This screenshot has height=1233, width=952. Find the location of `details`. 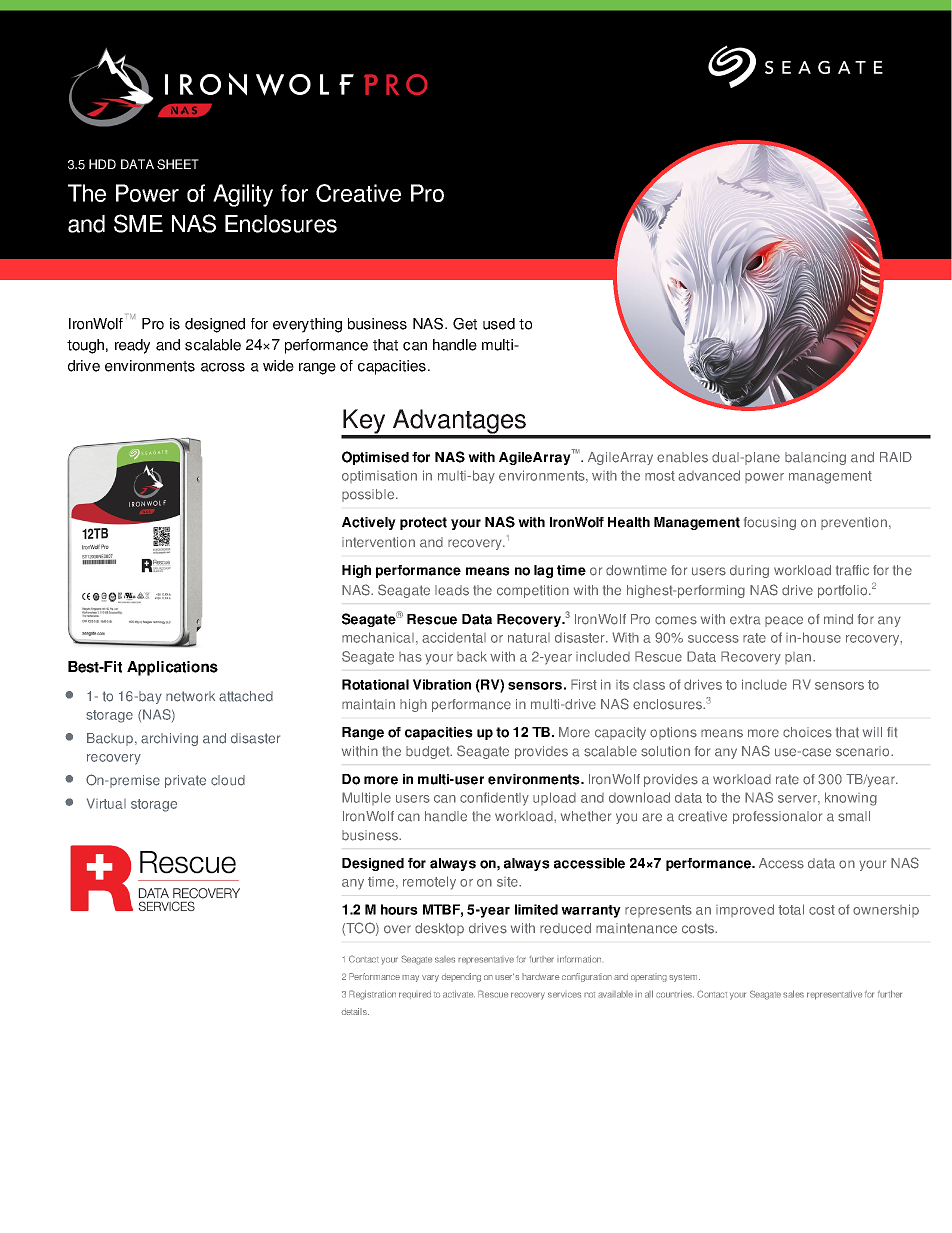

details is located at coordinates (355, 1011).
